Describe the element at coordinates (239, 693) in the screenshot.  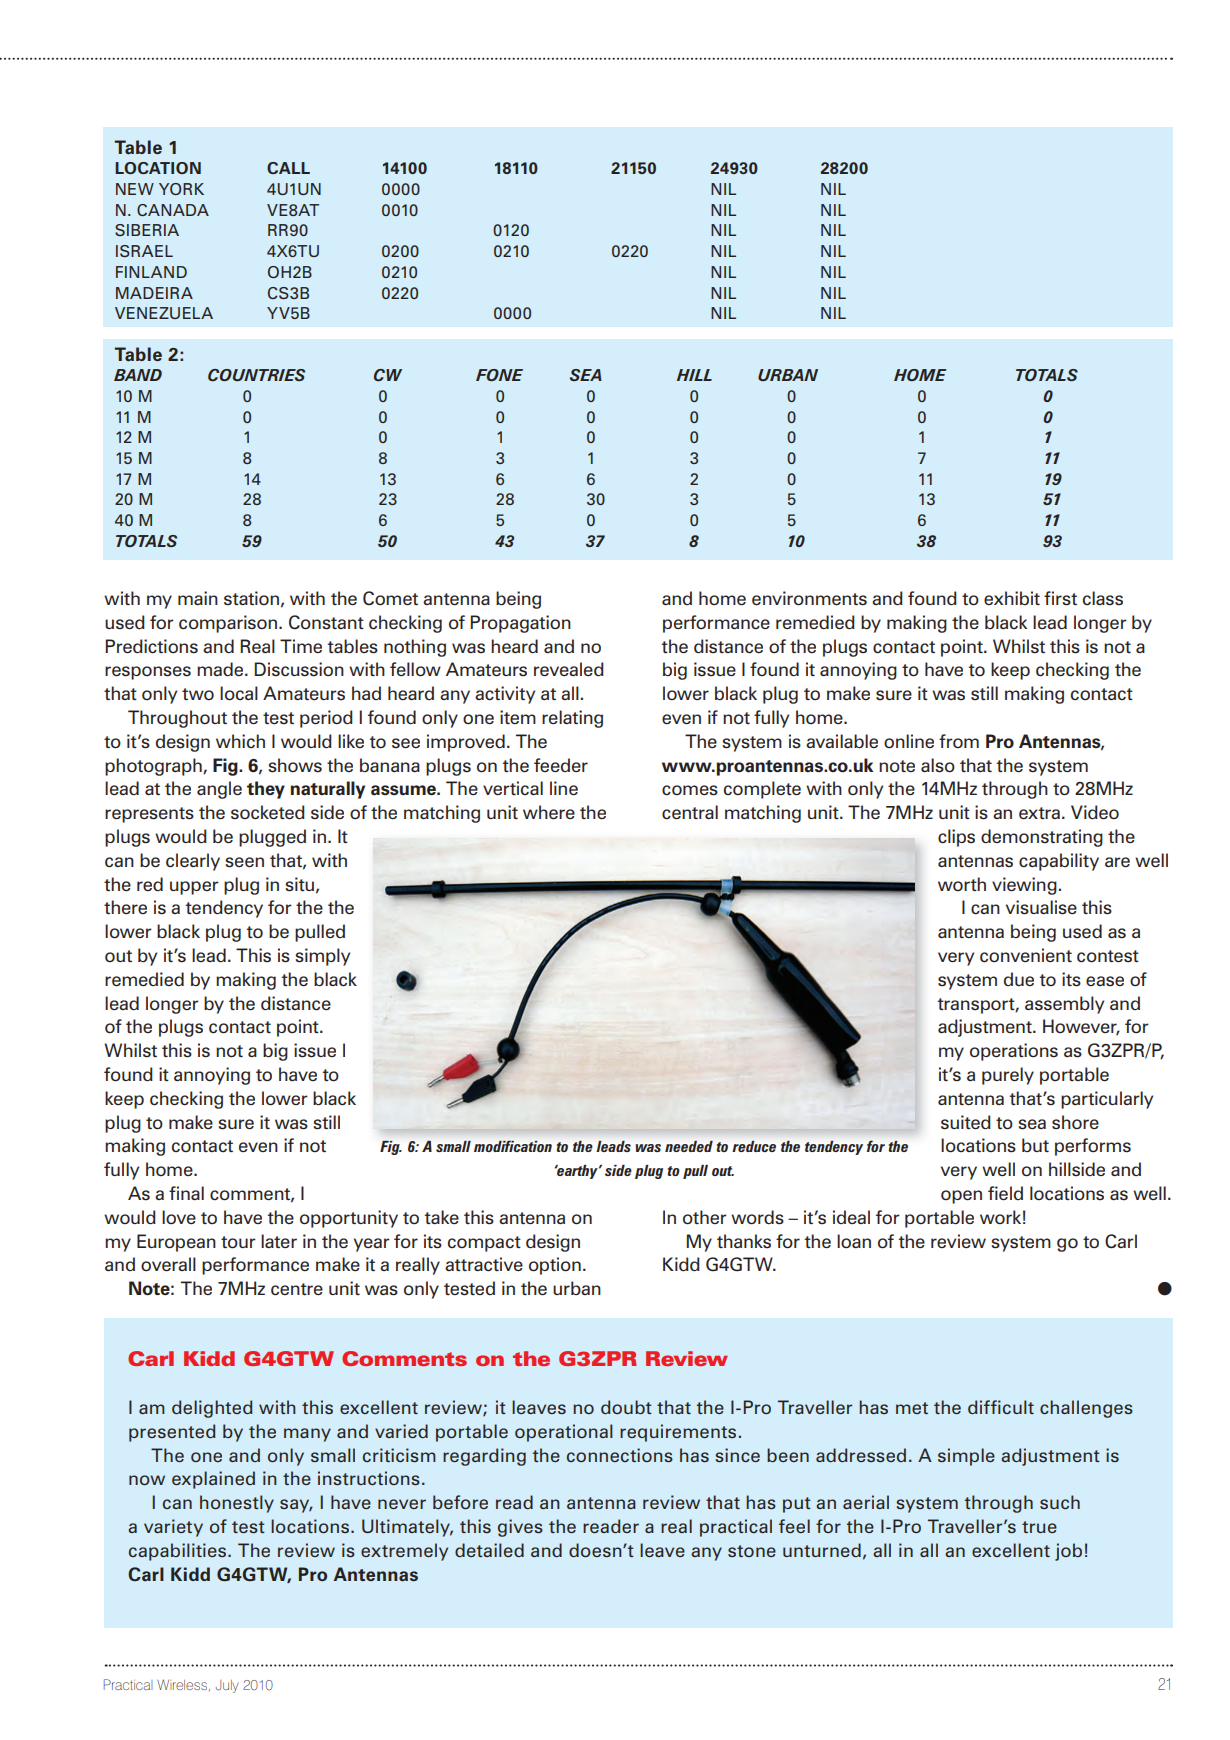
I see `local` at that location.
